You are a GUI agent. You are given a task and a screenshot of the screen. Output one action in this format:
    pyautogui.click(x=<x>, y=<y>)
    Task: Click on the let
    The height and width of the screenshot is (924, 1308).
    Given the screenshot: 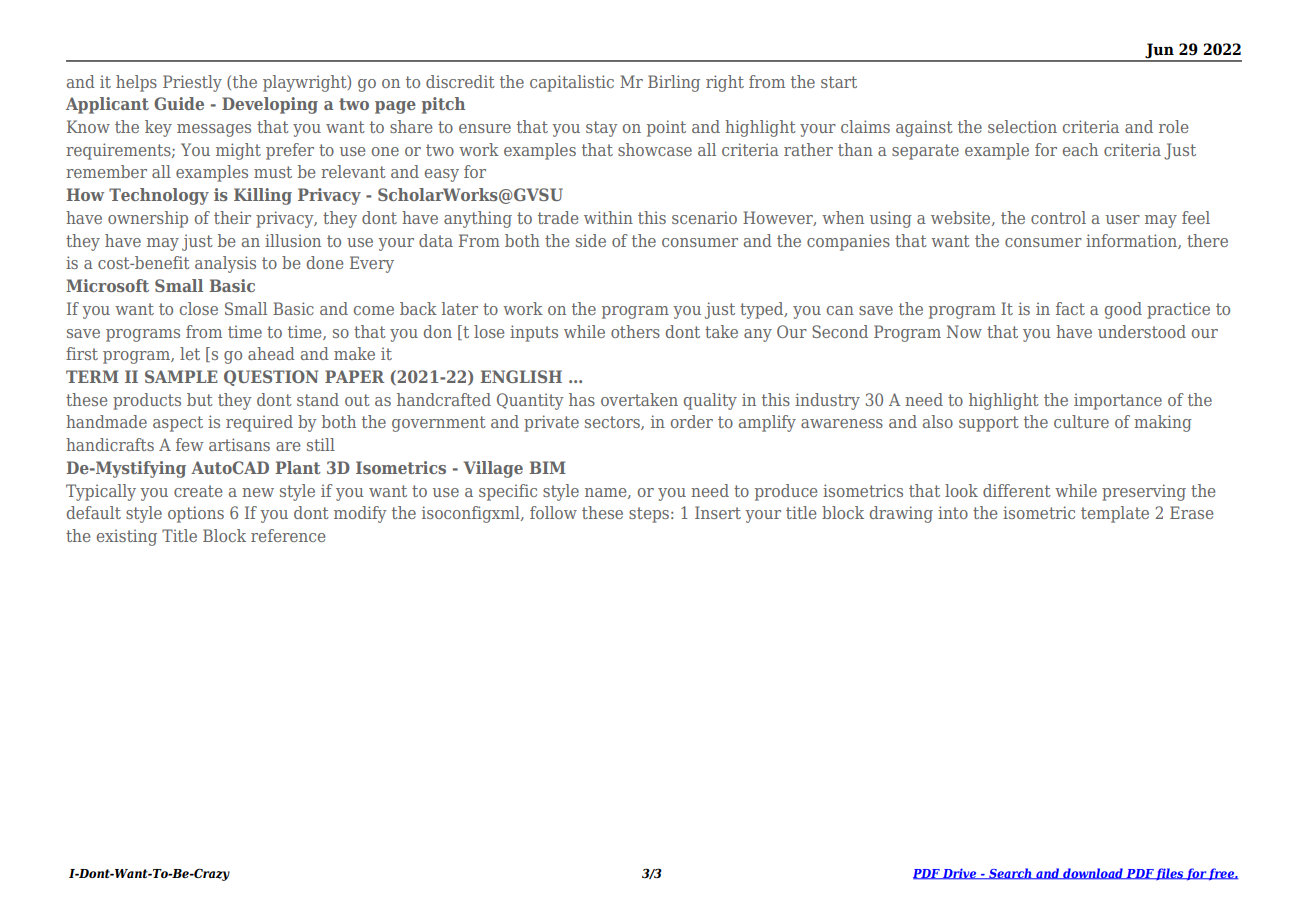 What is the action you would take?
    pyautogui.click(x=190, y=353)
